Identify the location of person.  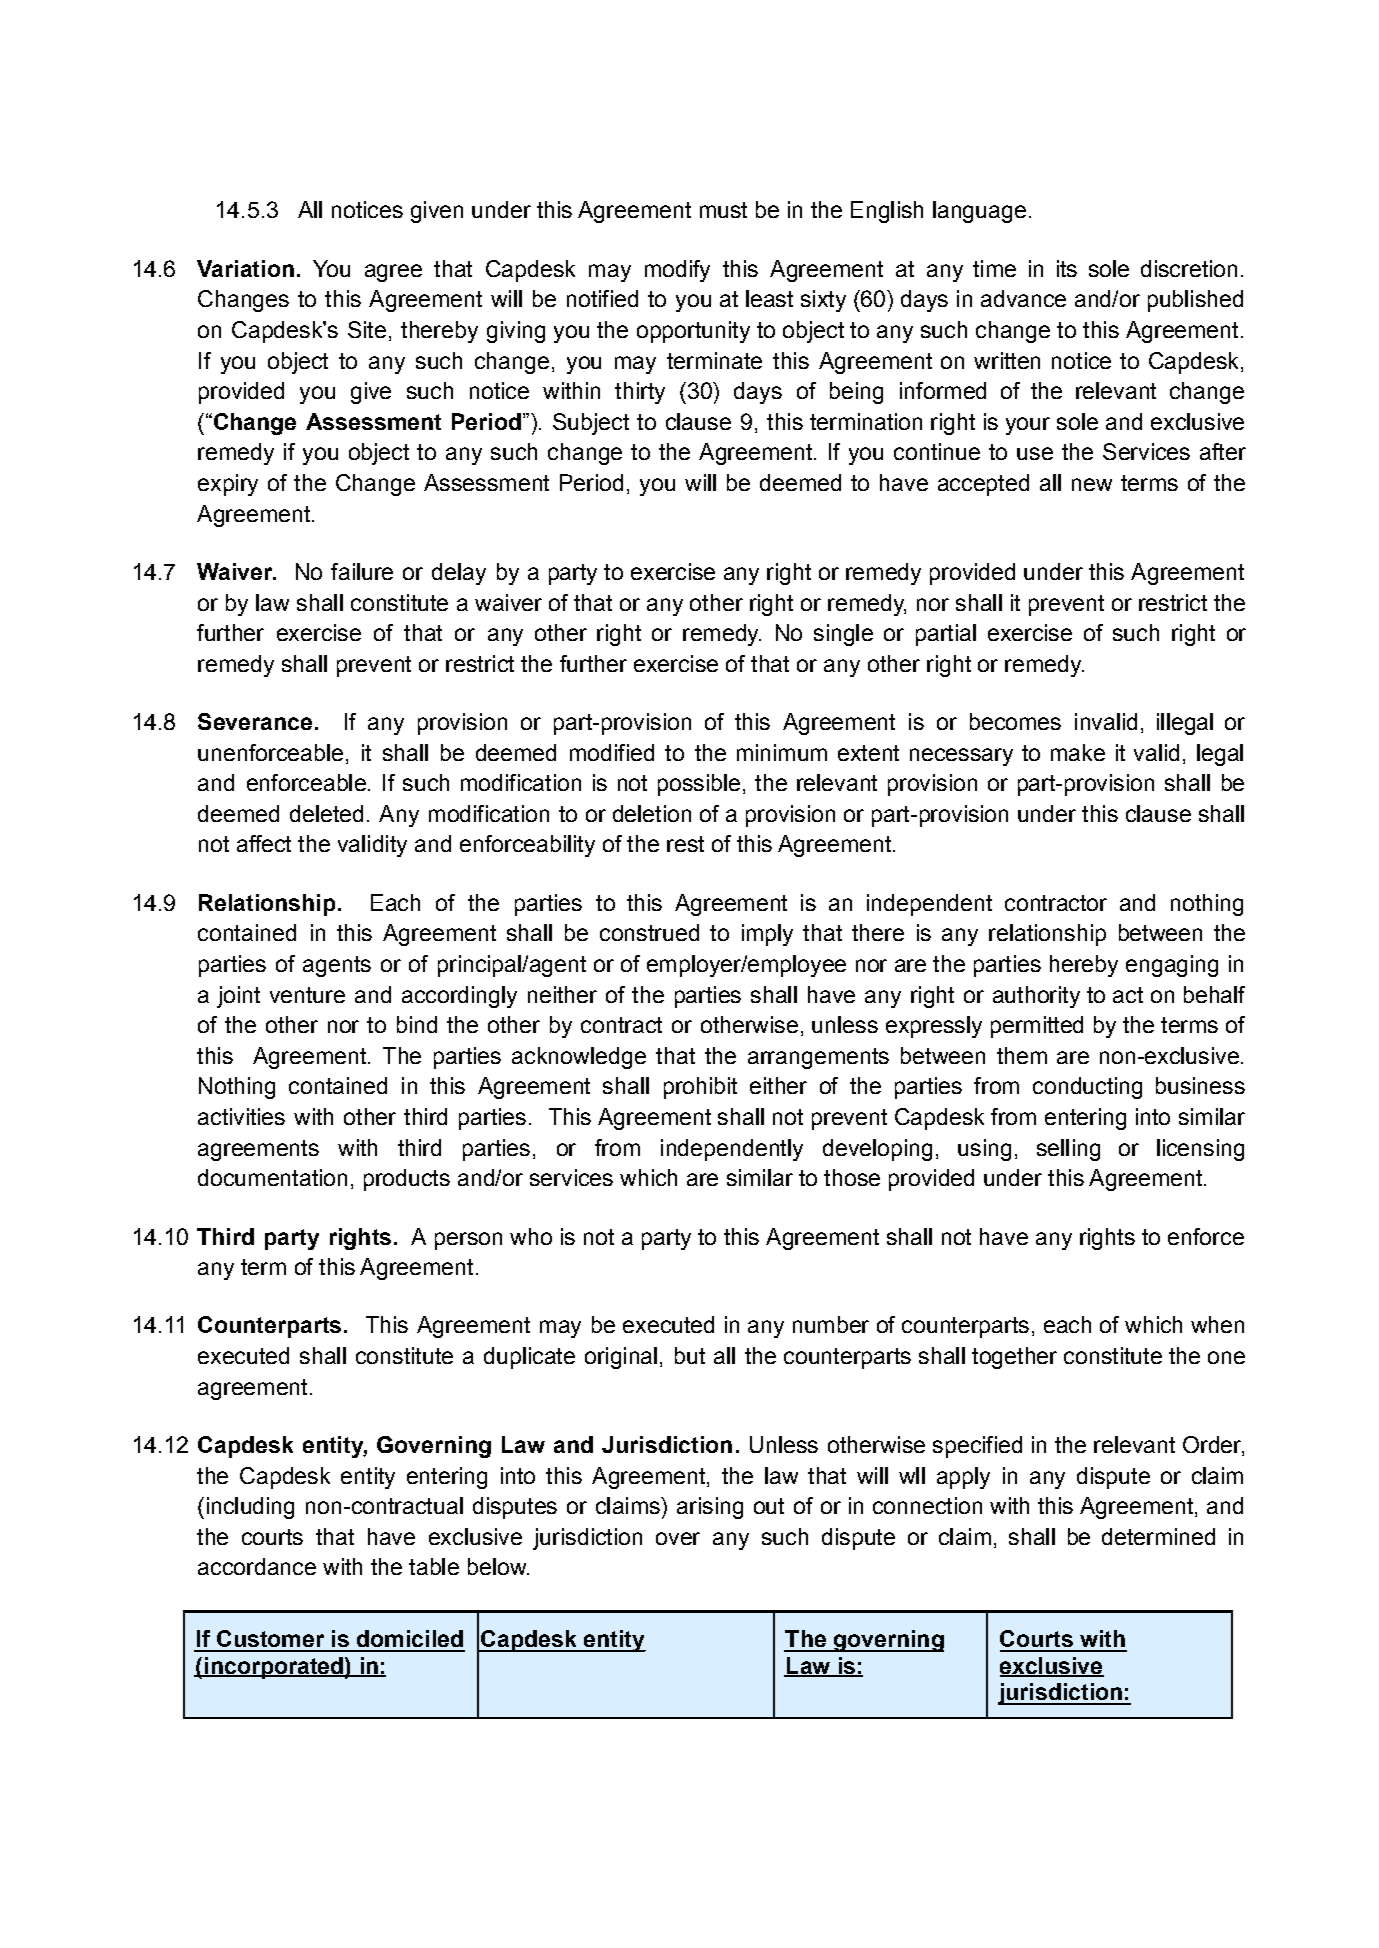
(468, 1241).
